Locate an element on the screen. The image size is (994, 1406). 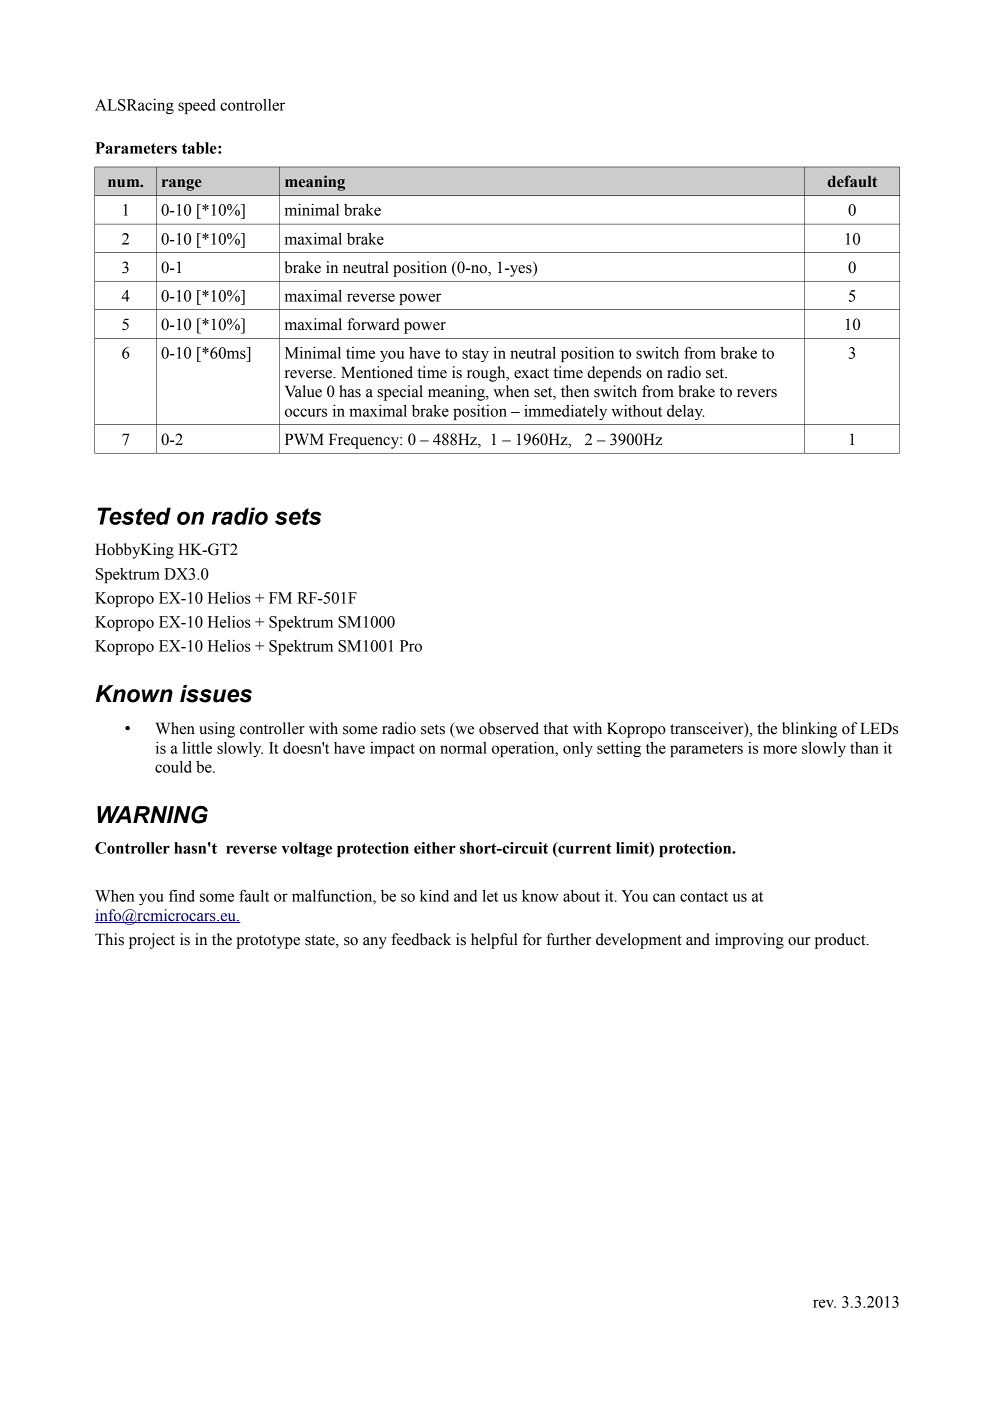
improving is located at coordinates (749, 941).
